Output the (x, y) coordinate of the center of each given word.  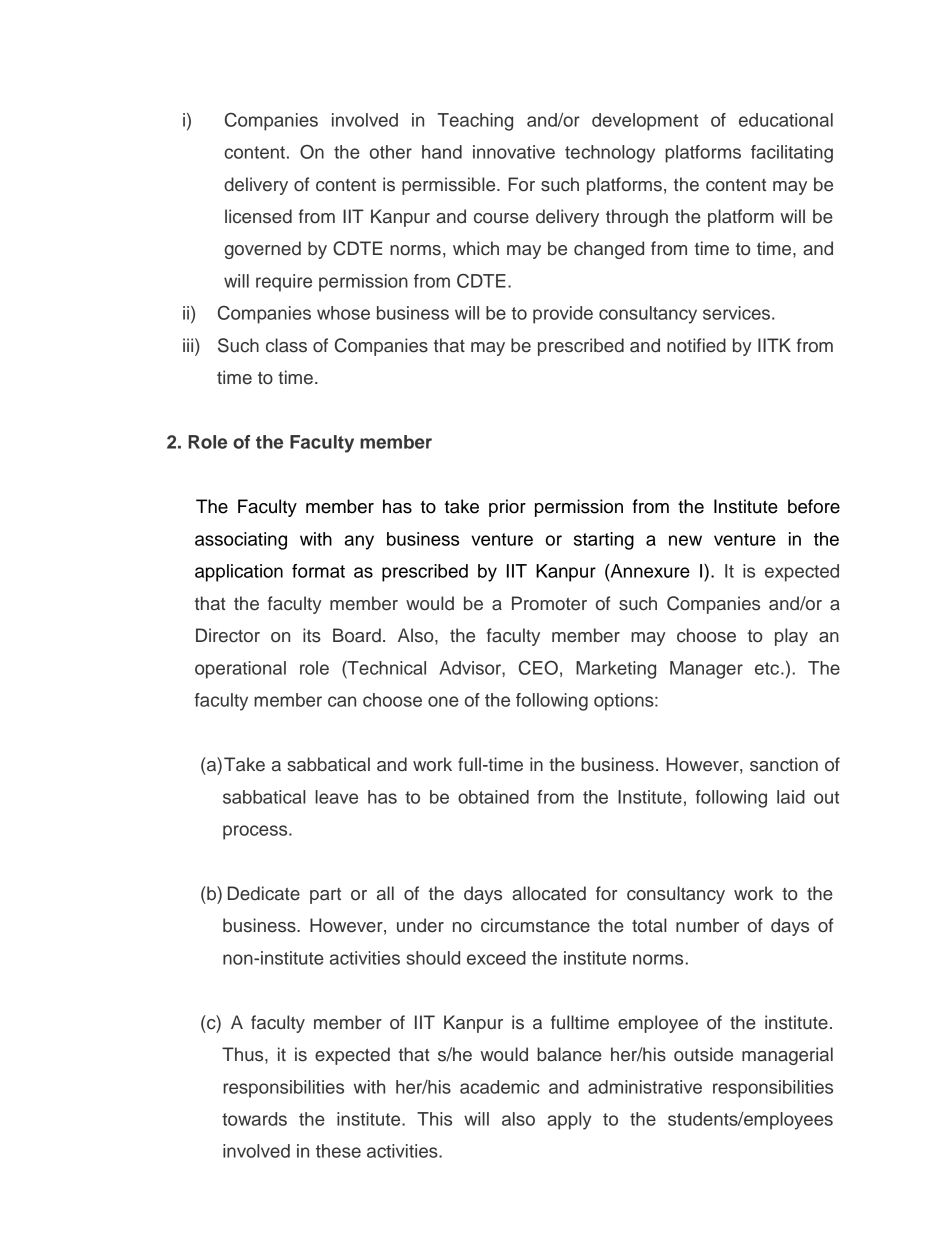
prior (507, 508)
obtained (493, 797)
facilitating (792, 154)
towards (254, 1119)
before (814, 506)
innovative (514, 152)
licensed (258, 216)
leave (336, 797)
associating (241, 541)
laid (791, 797)
